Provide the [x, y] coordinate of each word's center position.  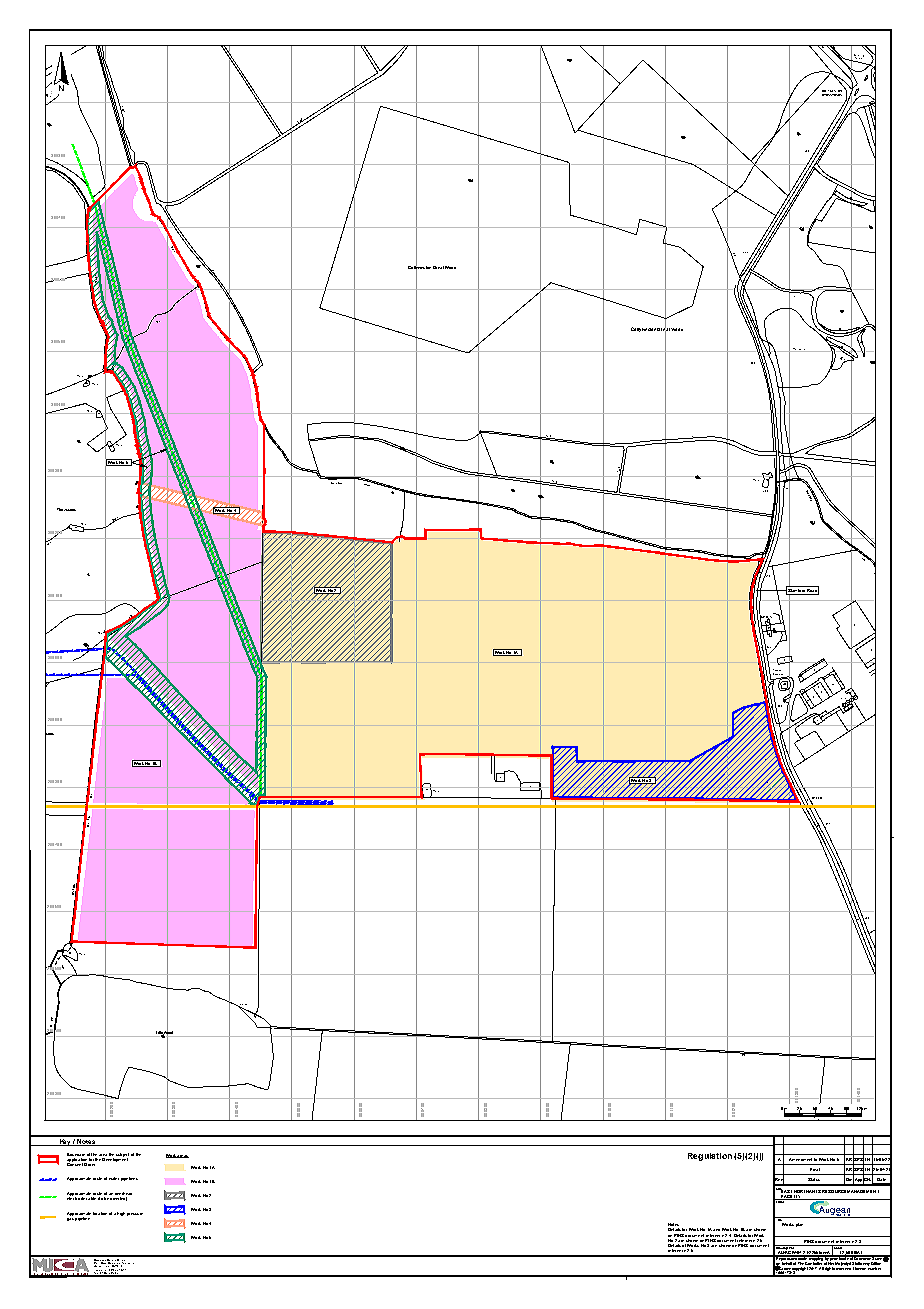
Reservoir [777, 671]
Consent [75, 1163]
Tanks [845, 700]
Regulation [710, 1157]
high [121, 1214]
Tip [804, 350]
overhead [123, 1195]
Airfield [858, 58]
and [716, 1230]
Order [90, 1163]
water [114, 1178]
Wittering [859, 56]
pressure [135, 1214]
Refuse [796, 350]
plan [799, 1225]
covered [778, 672]
